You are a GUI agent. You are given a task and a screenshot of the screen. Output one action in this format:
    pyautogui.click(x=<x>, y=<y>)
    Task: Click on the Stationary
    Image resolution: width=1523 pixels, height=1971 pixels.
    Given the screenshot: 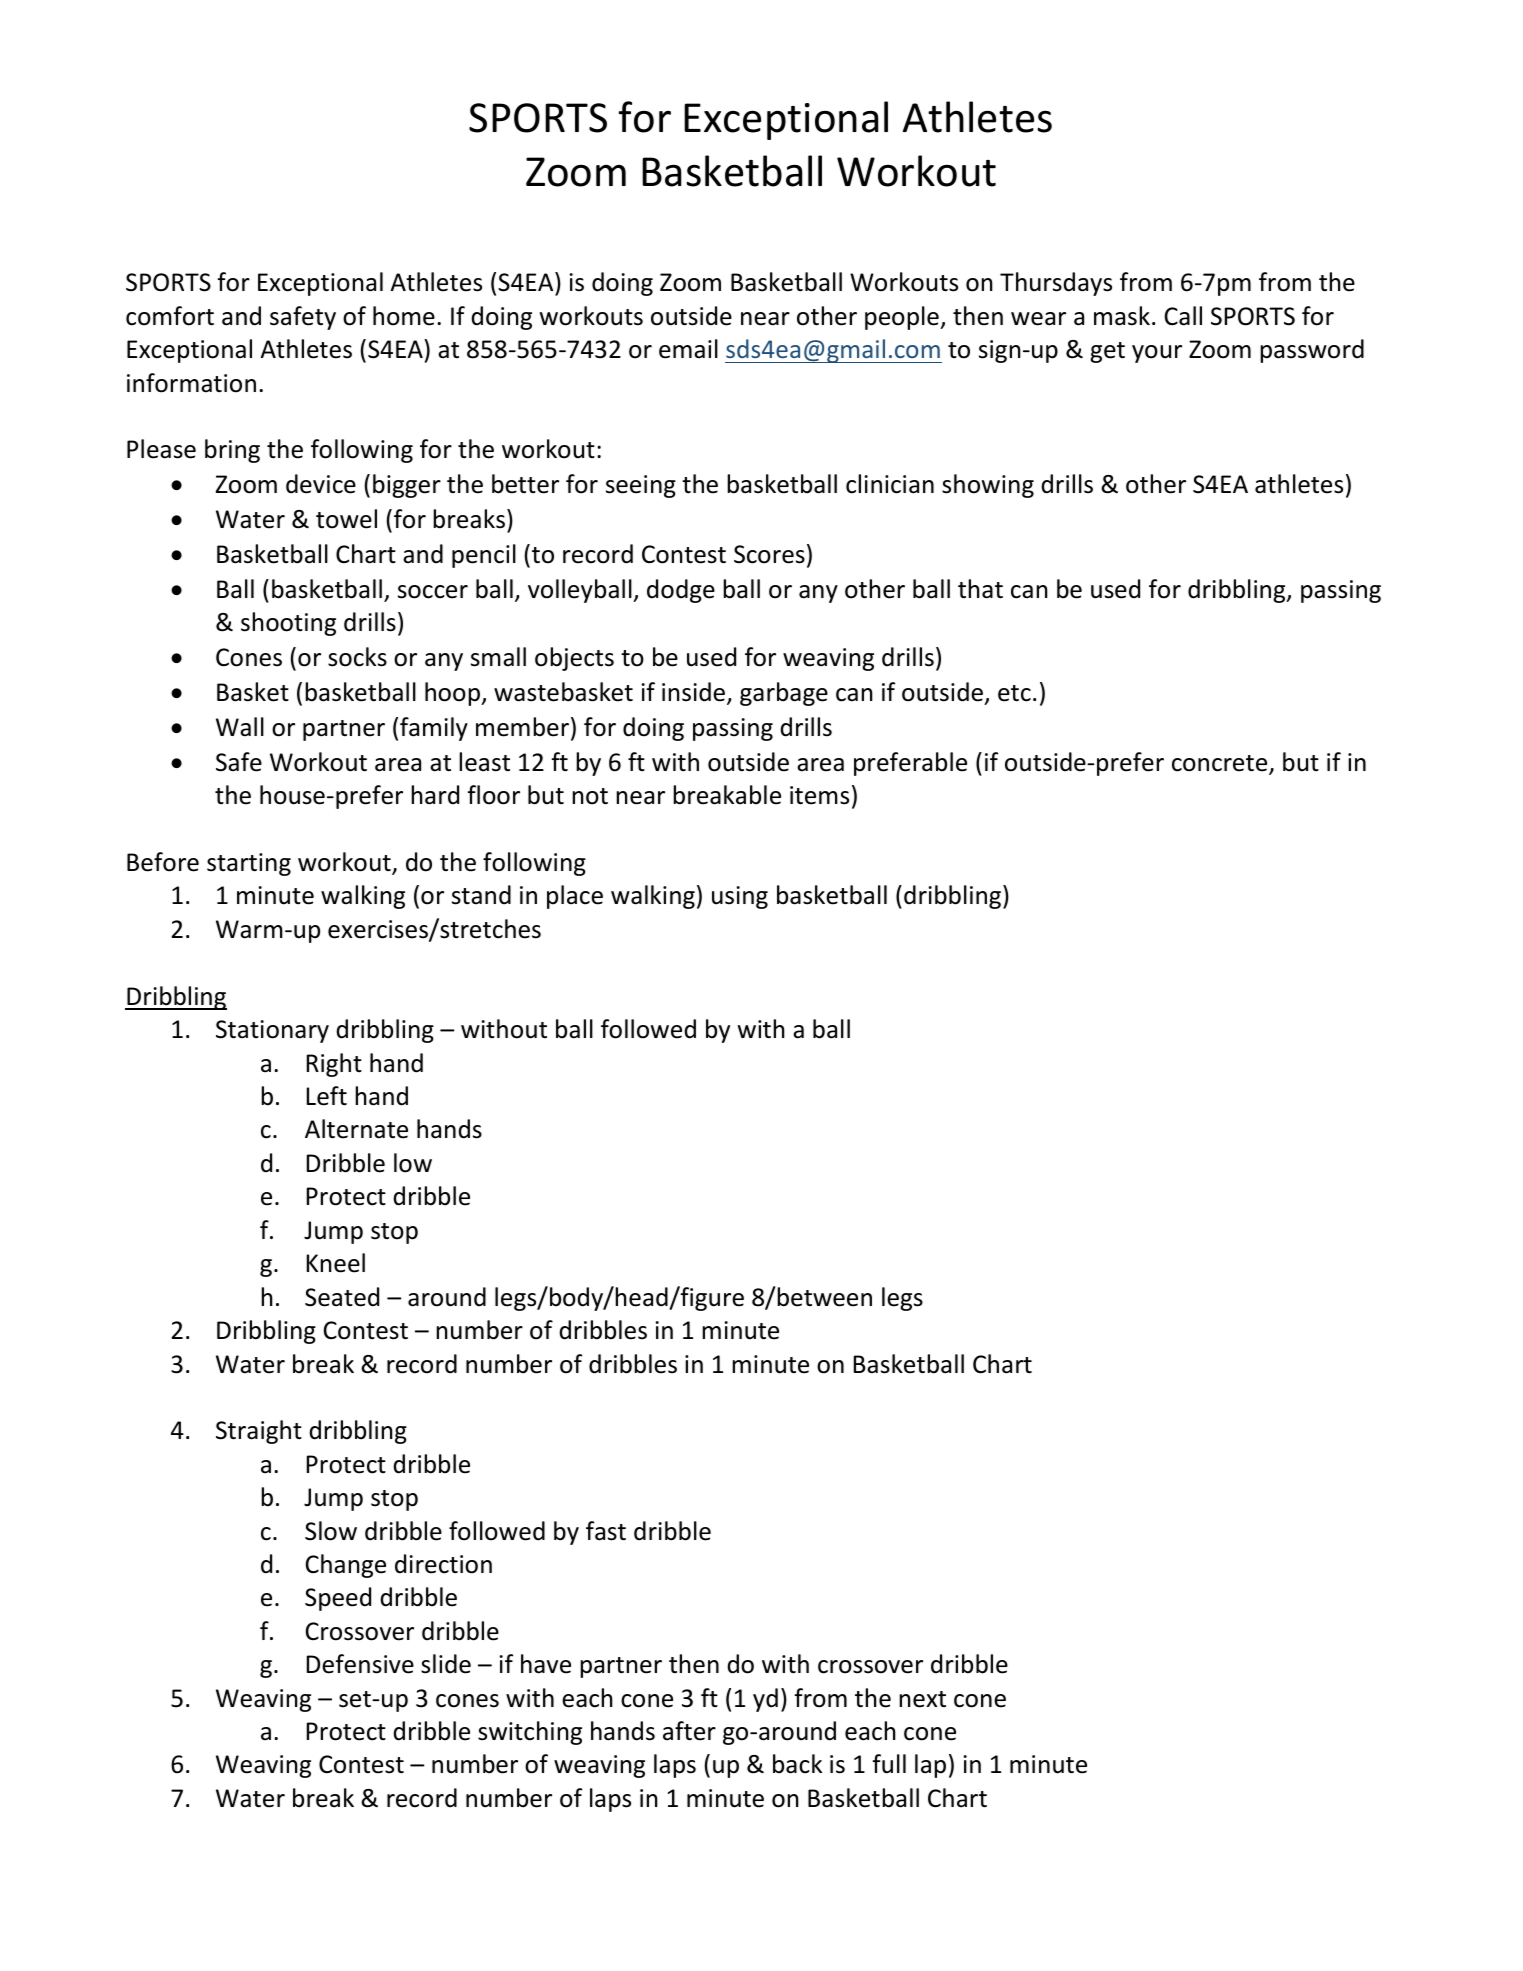 What is the action you would take?
    pyautogui.click(x=272, y=1031)
